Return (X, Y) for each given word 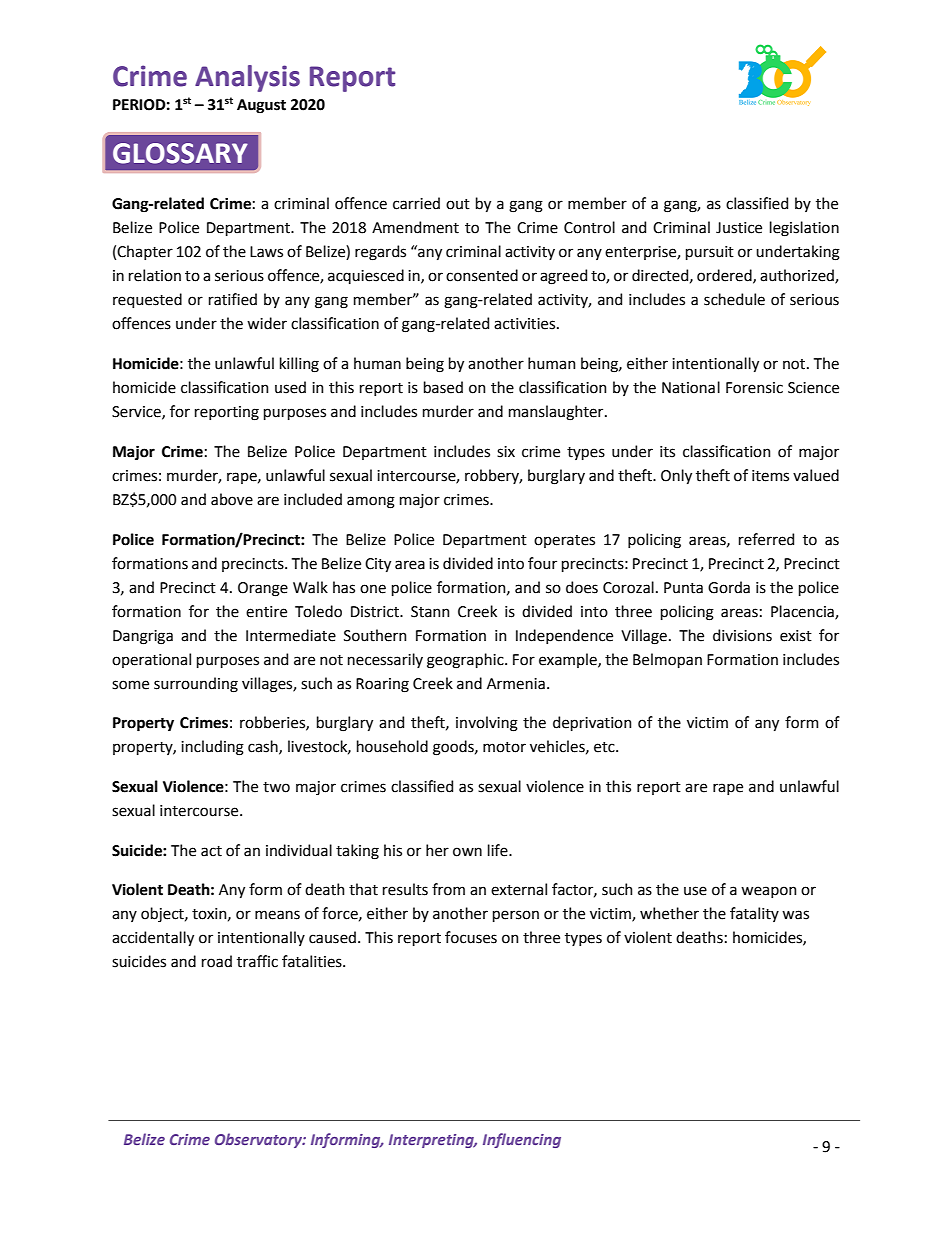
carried (416, 203)
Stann (430, 612)
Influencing (522, 1140)
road (217, 961)
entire (266, 612)
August (261, 106)
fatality (754, 914)
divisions (742, 635)
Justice (739, 228)
